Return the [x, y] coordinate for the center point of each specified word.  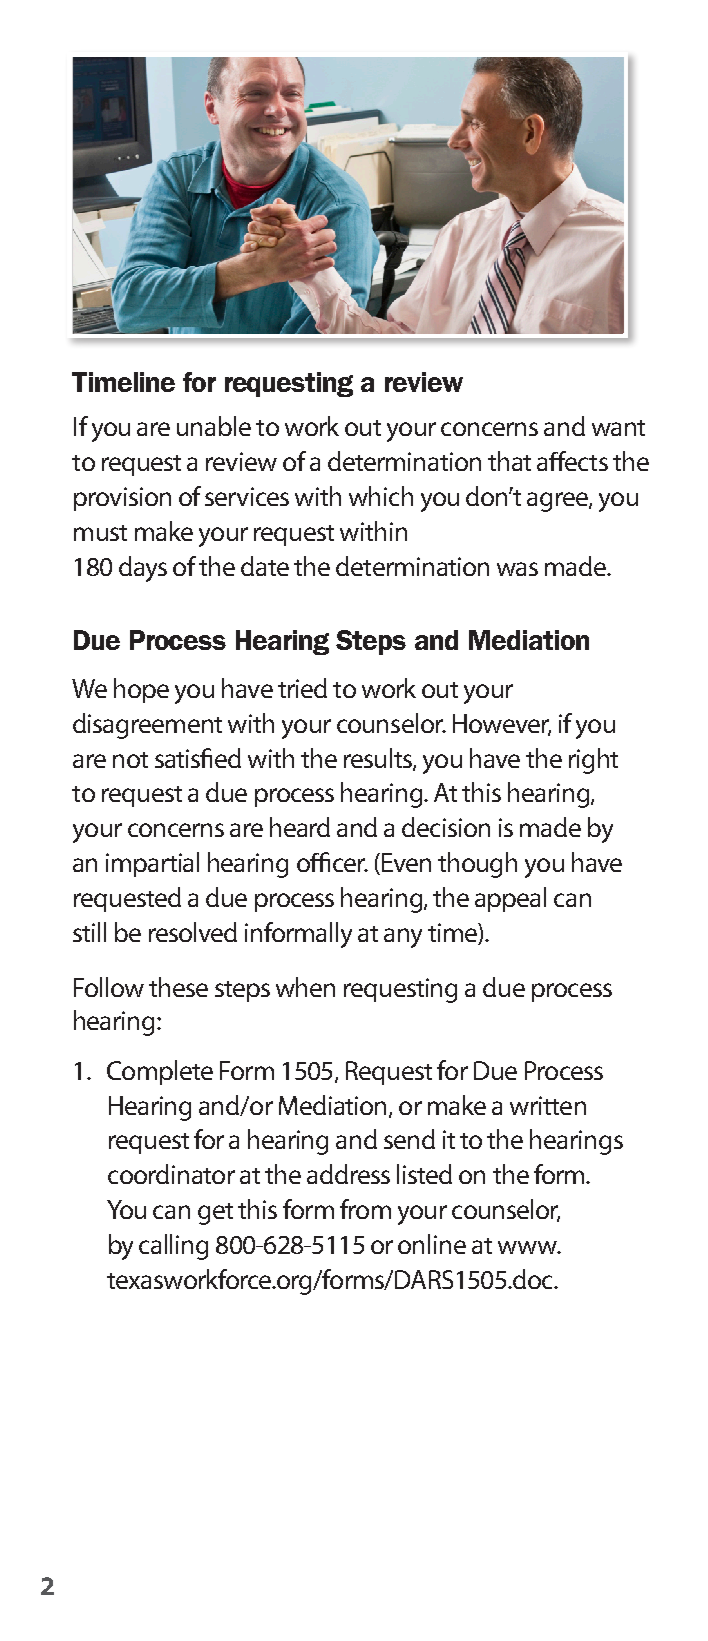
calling [173, 1247]
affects [572, 461]
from [365, 1209]
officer [332, 862]
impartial [152, 864]
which [381, 496]
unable [214, 426]
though [477, 865]
